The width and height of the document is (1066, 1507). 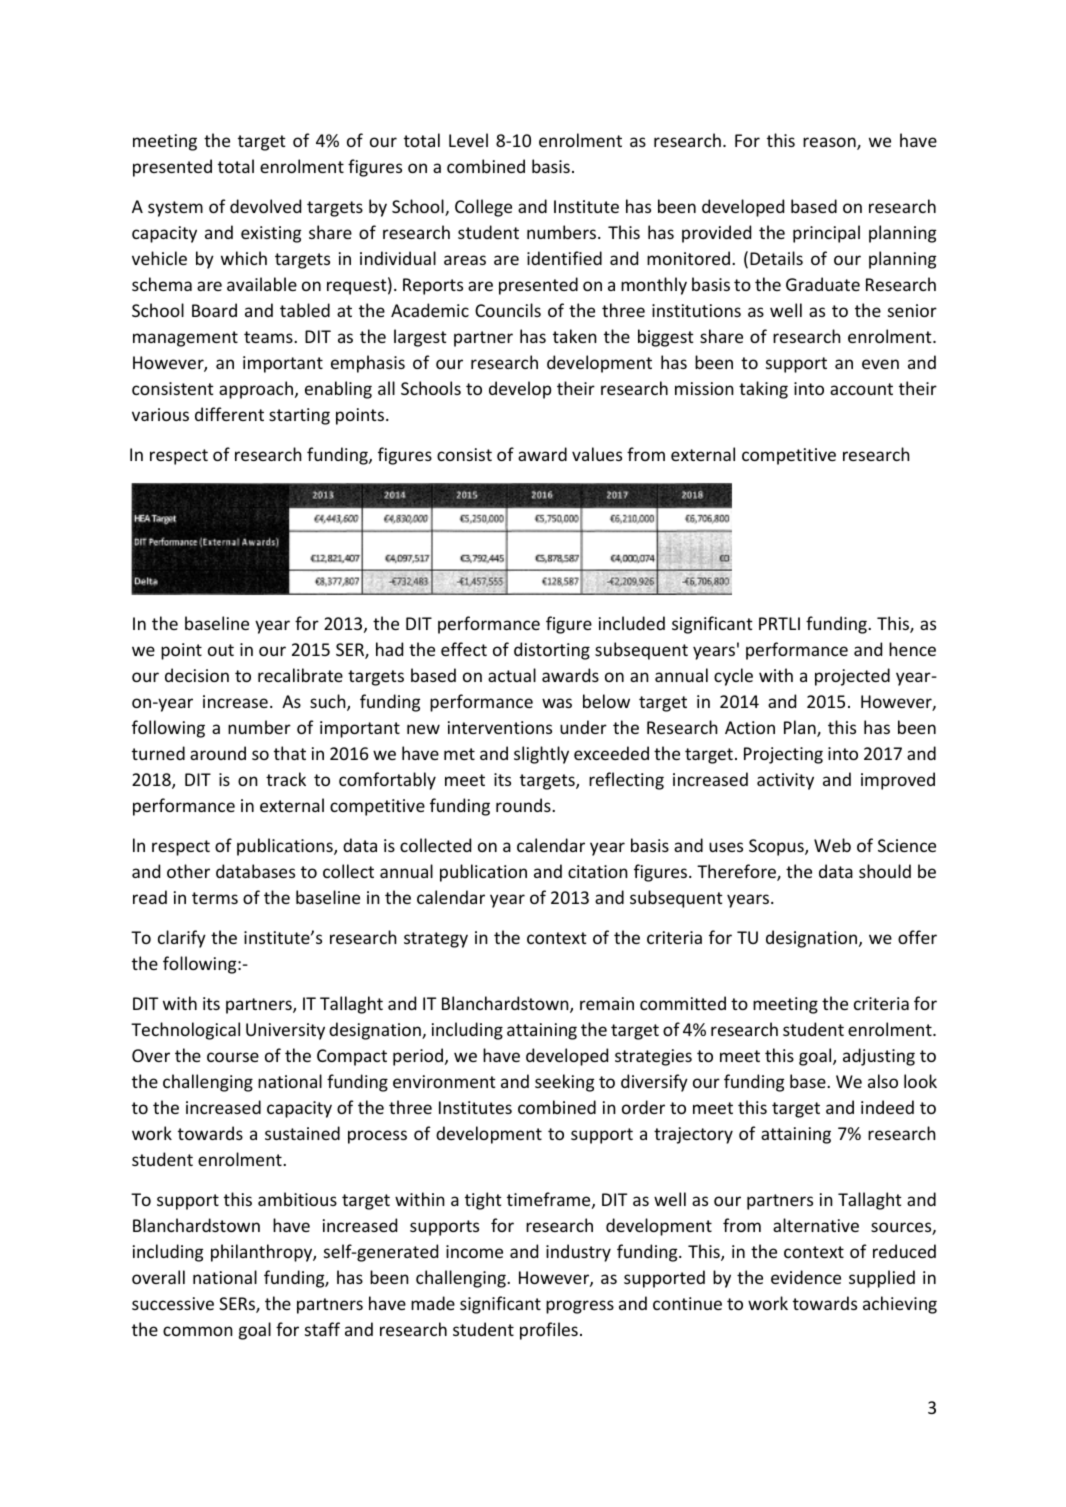 I want to click on rounds, so click(x=524, y=805).
